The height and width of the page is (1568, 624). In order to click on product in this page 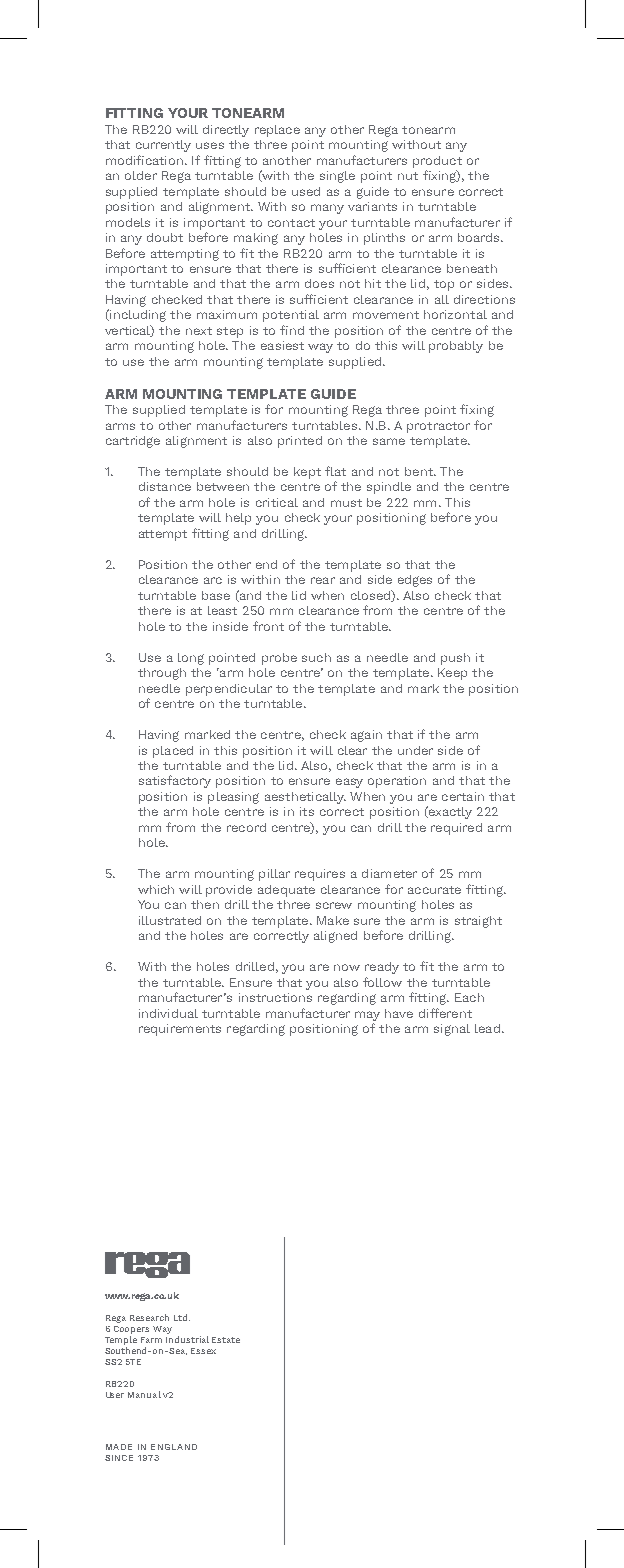, I will do `click(437, 162)`.
